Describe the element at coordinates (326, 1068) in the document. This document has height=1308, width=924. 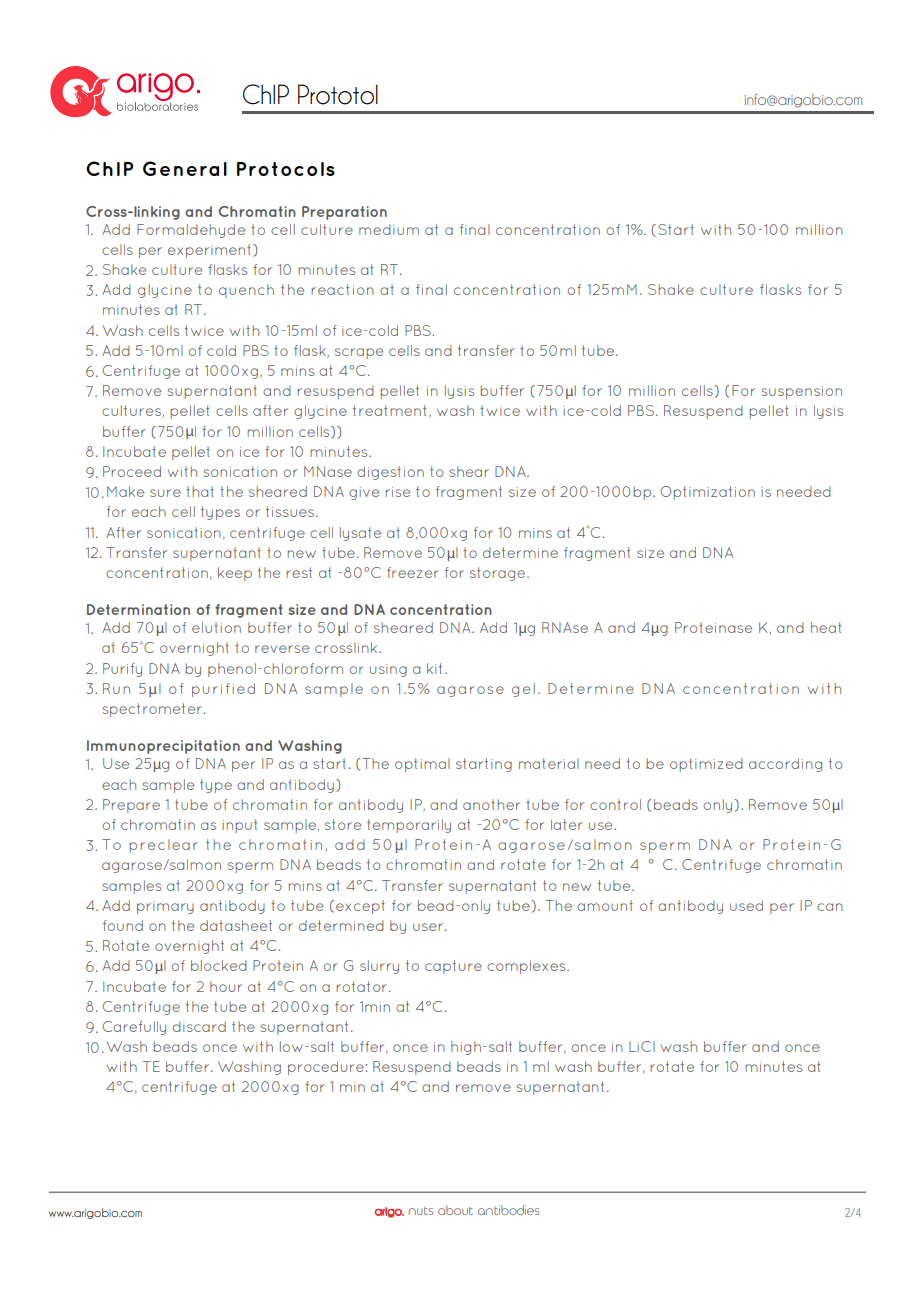
I see `procedure` at that location.
